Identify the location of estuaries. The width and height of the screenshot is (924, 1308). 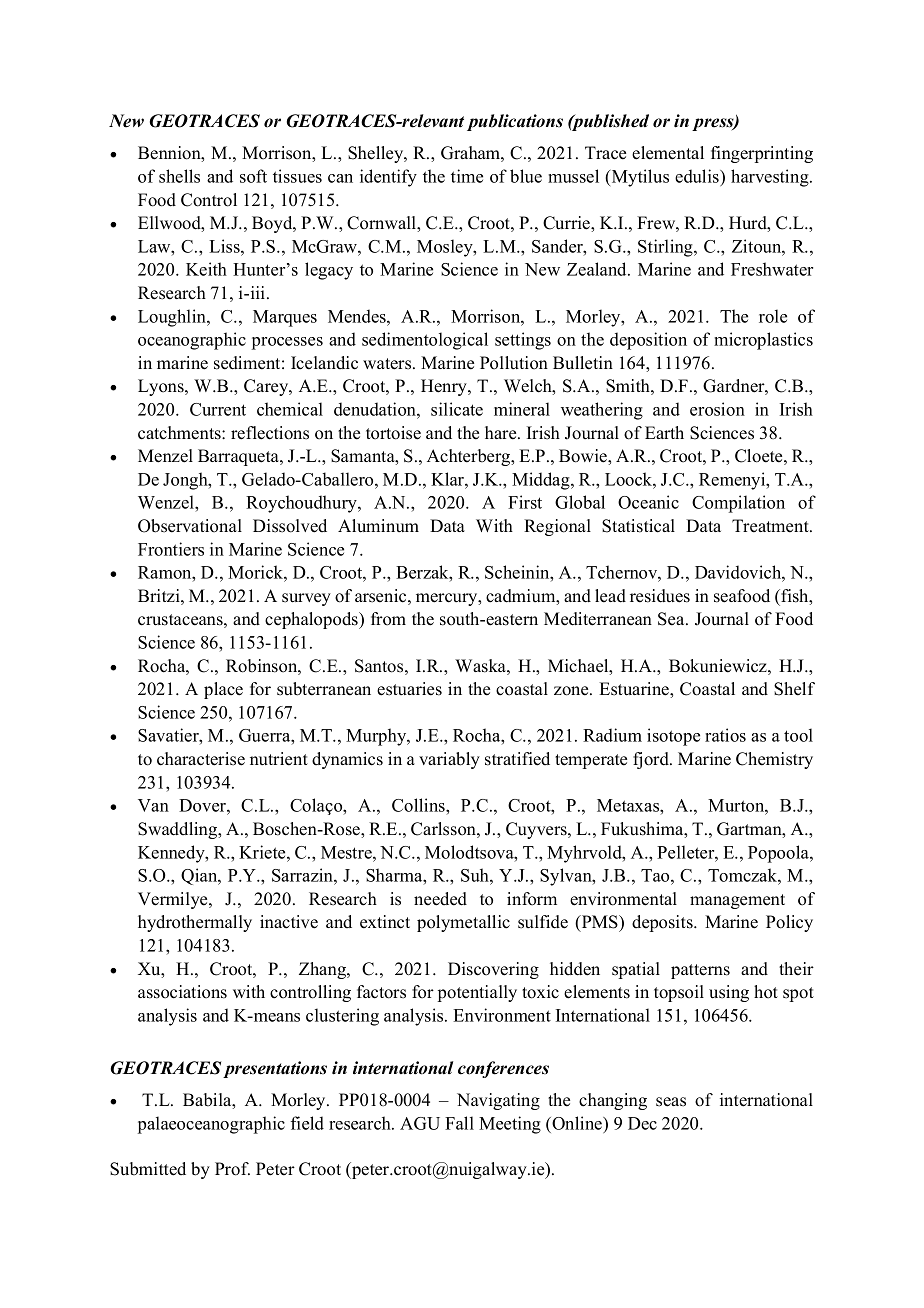
(409, 689).
